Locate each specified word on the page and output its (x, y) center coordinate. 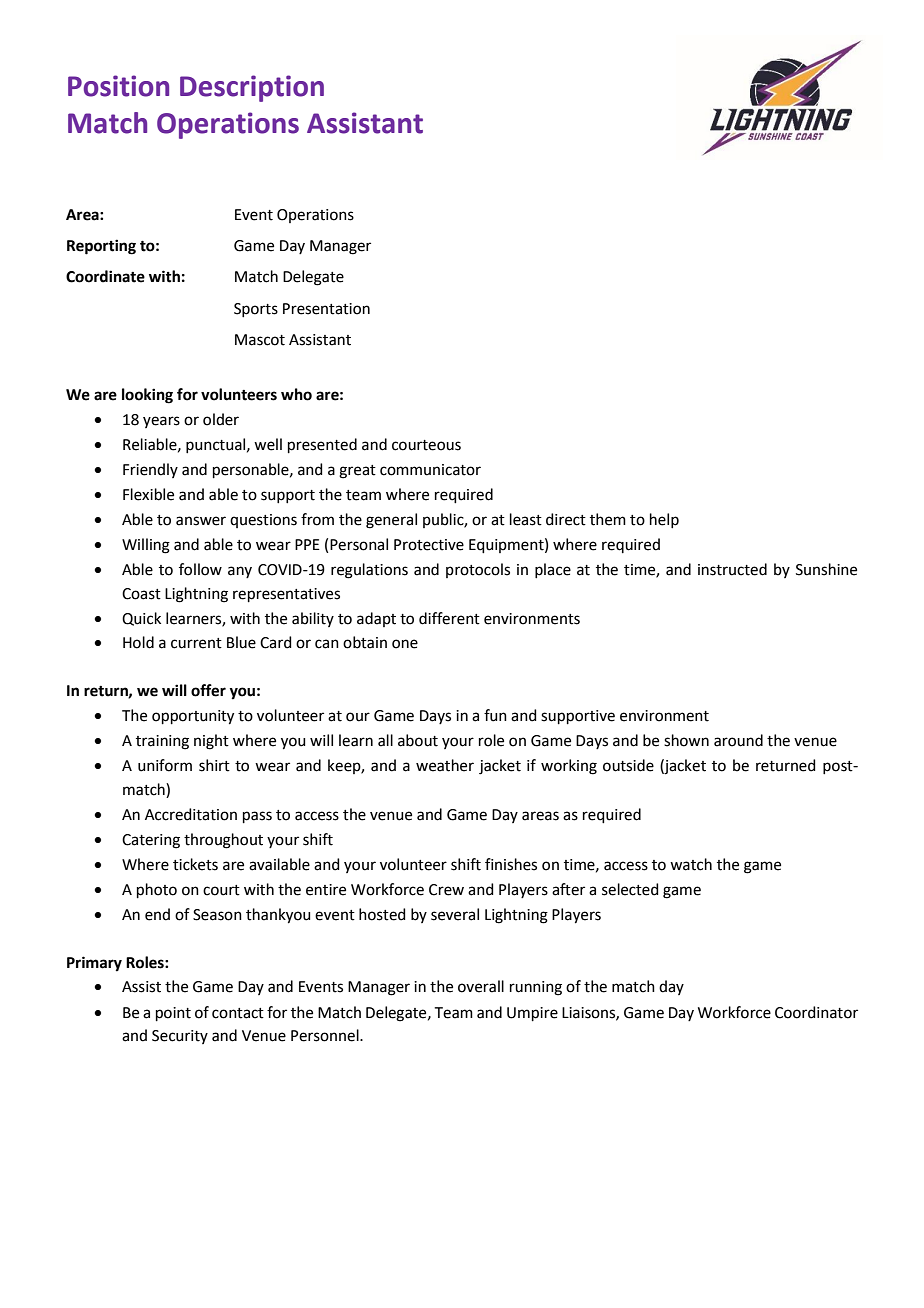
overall (481, 986)
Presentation (326, 309)
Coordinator (816, 1012)
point (173, 1014)
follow (200, 569)
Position (118, 86)
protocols (478, 570)
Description (252, 88)
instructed (732, 569)
